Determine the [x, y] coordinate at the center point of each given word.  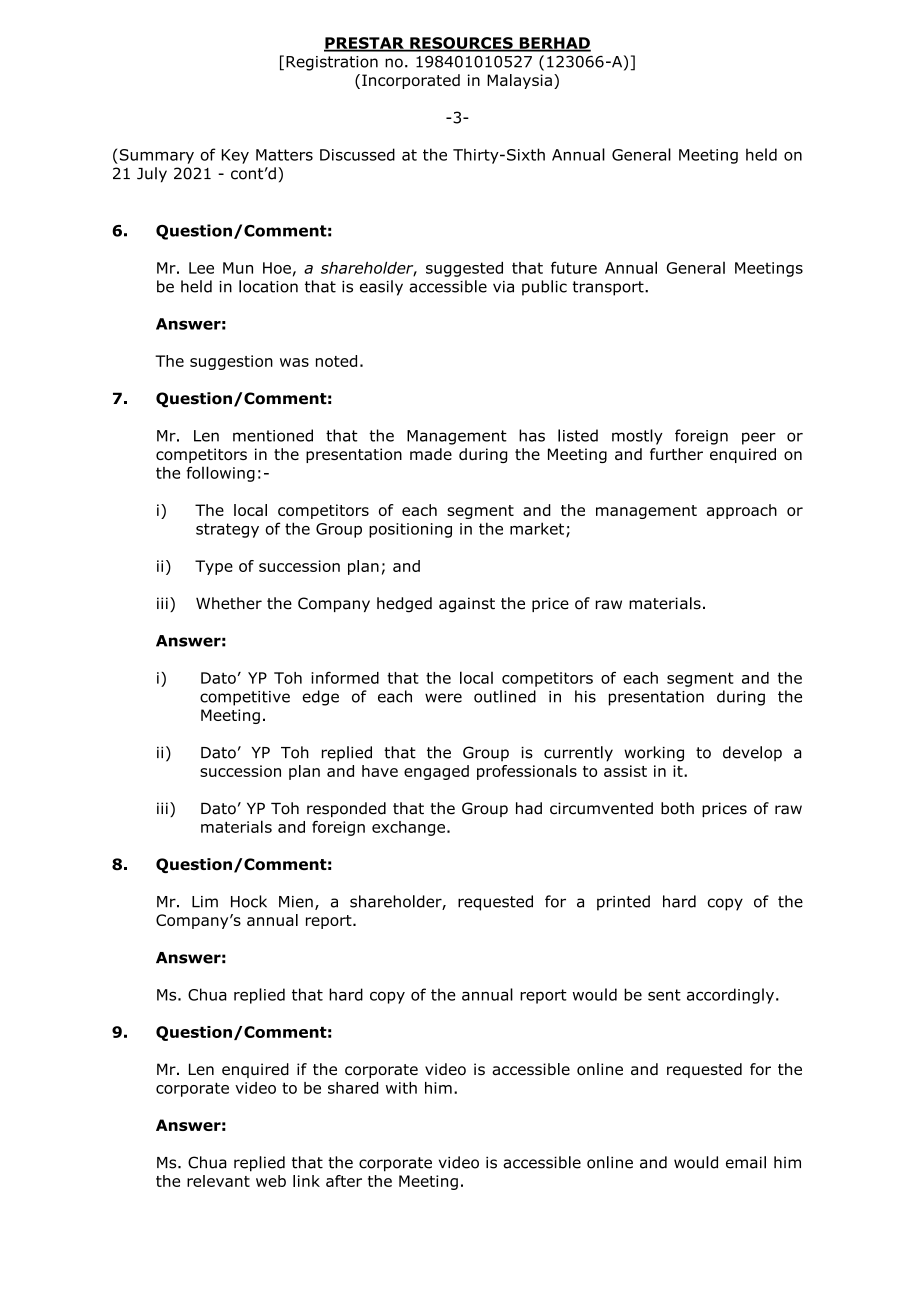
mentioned [273, 435]
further [676, 454]
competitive [245, 698]
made [431, 454]
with [401, 1088]
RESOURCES [461, 44]
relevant [218, 1181]
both [677, 808]
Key [235, 156]
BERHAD [554, 44]
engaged [436, 772]
